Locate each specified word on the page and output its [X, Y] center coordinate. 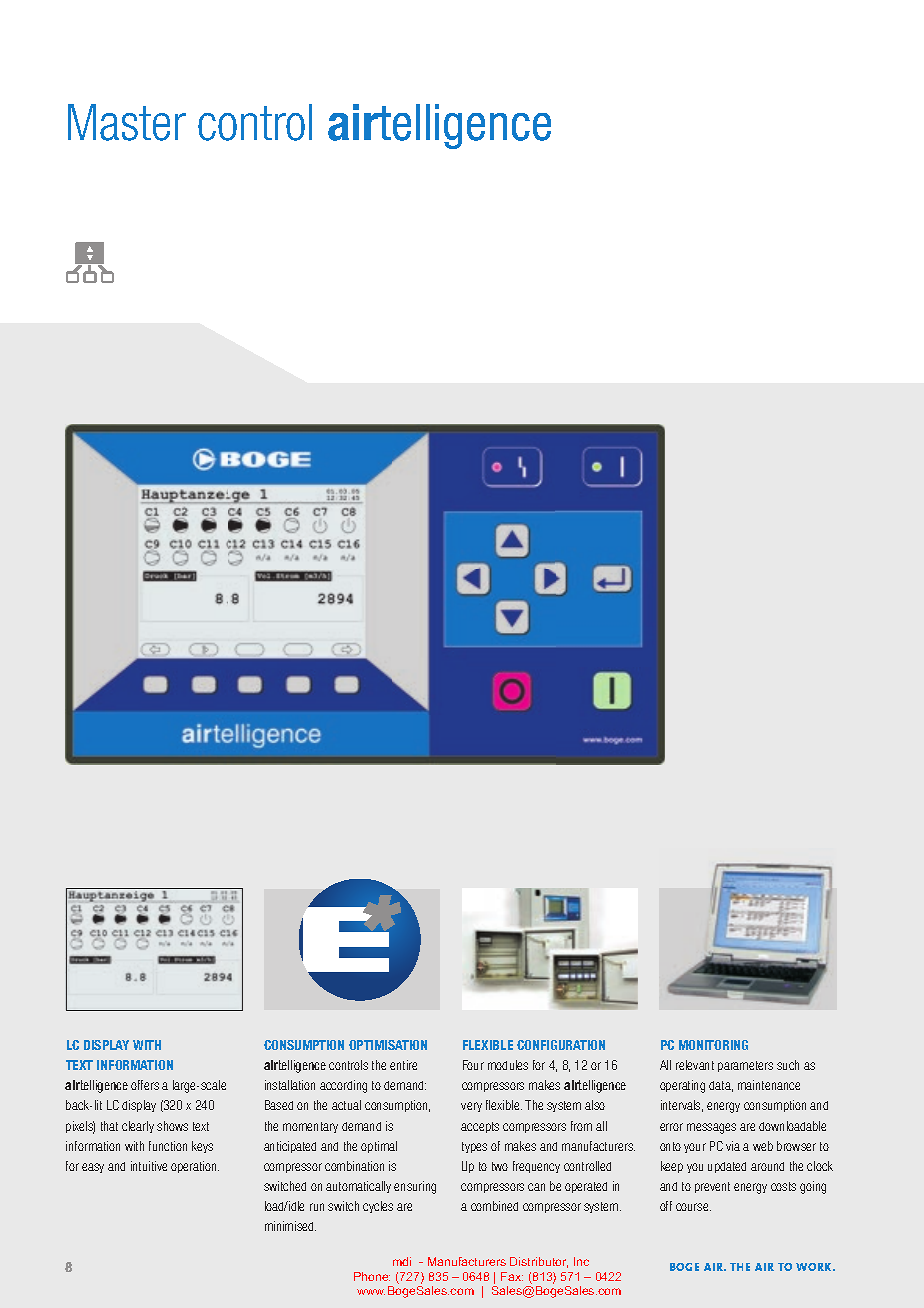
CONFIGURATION [561, 1045]
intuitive [149, 1166]
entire [403, 1065]
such [788, 1065]
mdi [402, 1261]
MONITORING [713, 1045]
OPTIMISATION [388, 1045]
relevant [695, 1065]
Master [127, 122]
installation [290, 1085]
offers [145, 1085]
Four [473, 1065]
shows [172, 1126]
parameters [745, 1066]
